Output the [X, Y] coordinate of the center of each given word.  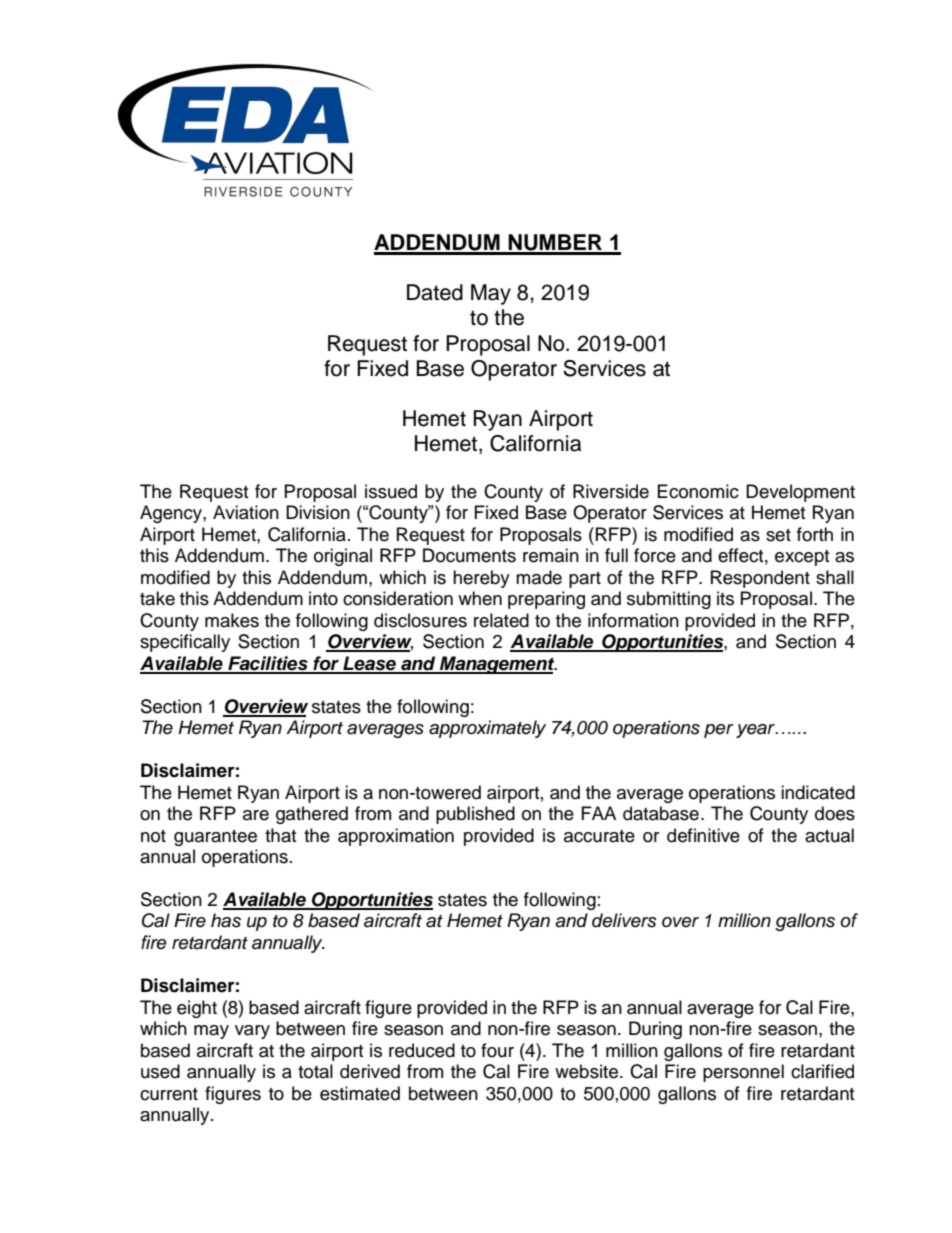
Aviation [246, 512]
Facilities [268, 664]
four [497, 1050]
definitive [703, 835]
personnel [743, 1073]
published [475, 815]
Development [800, 493]
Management [497, 665]
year [756, 731]
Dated [435, 292]
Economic [698, 491]
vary [252, 1032]
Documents [469, 555]
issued [391, 491]
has [226, 920]
